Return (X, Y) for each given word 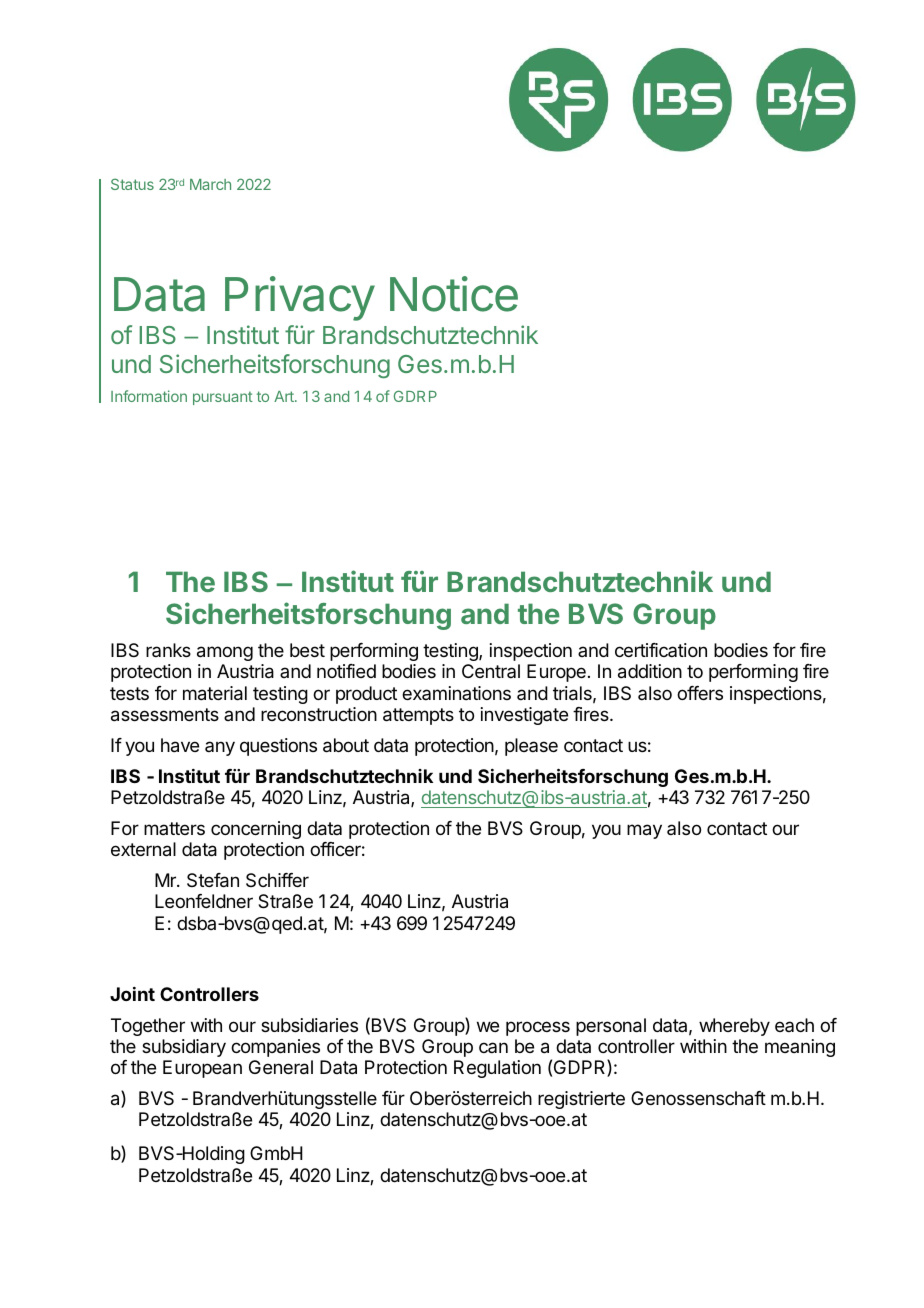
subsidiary (184, 1048)
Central (491, 671)
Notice (454, 294)
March (210, 184)
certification (661, 650)
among (225, 653)
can (493, 1047)
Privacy (300, 298)
